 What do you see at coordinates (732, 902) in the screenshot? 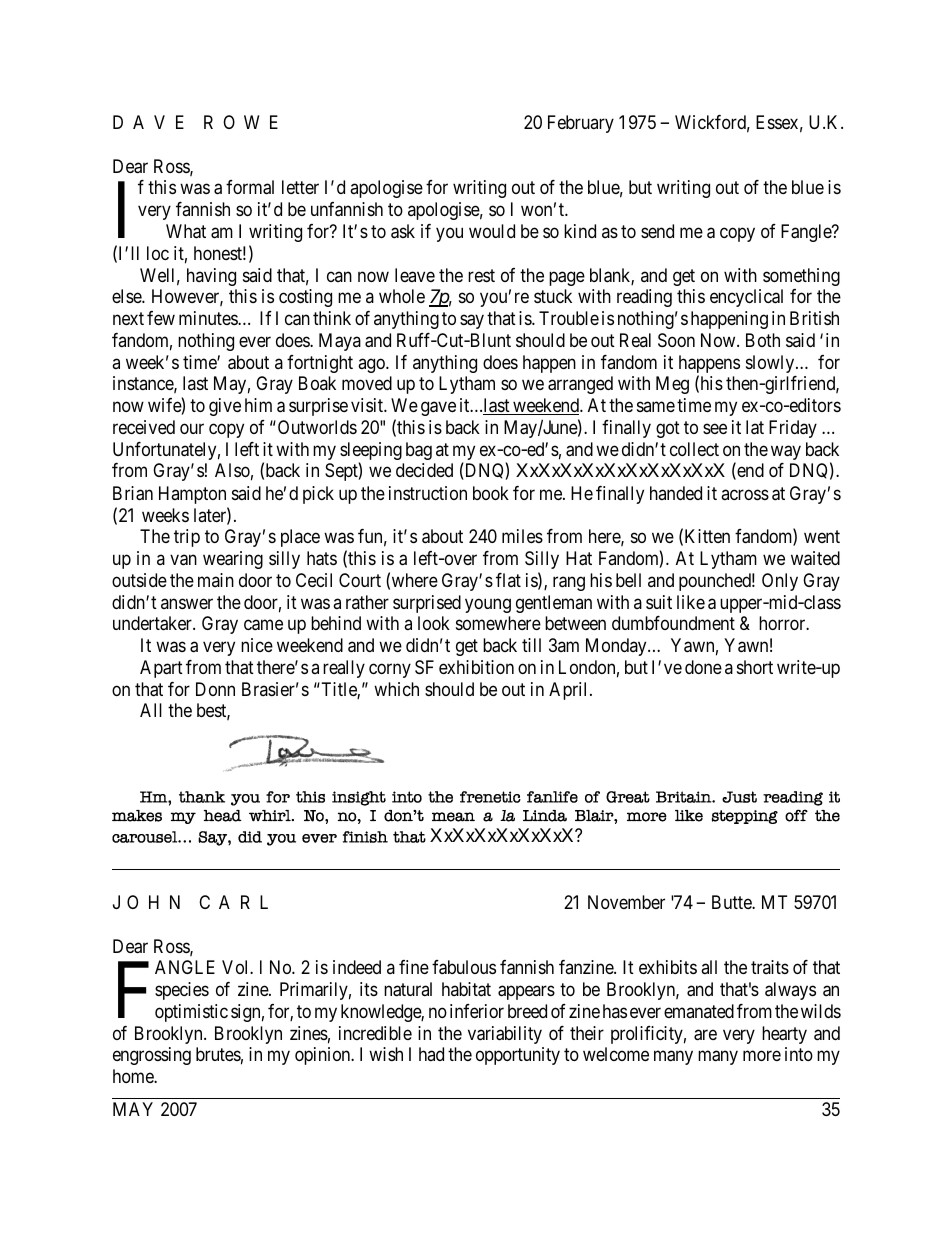
I see `Butte` at bounding box center [732, 902].
